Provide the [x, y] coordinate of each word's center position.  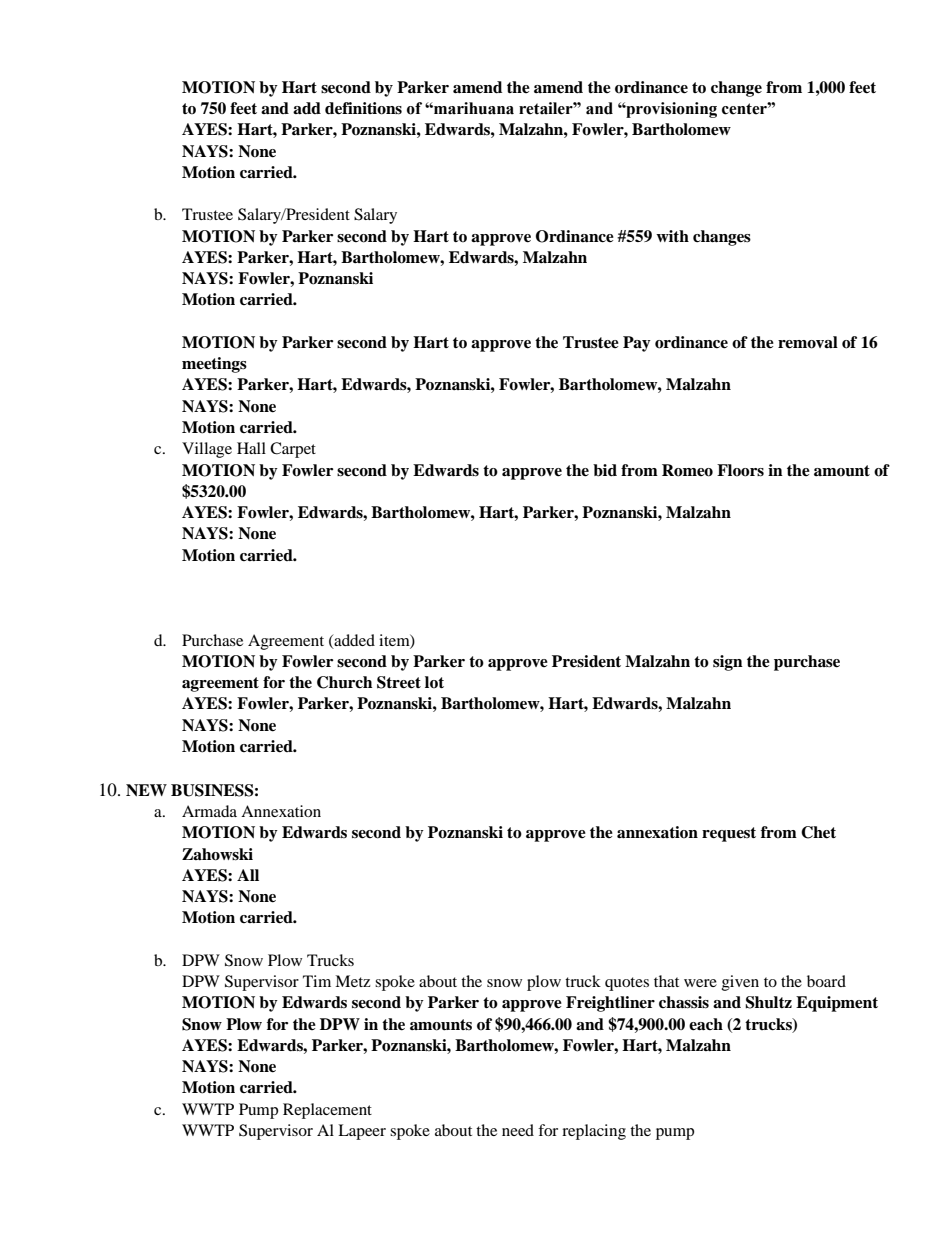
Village [207, 450]
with [672, 236]
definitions [363, 108]
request [729, 834]
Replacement [327, 1111]
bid [605, 470]
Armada [209, 811]
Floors [740, 470]
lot [434, 682]
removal [808, 342]
